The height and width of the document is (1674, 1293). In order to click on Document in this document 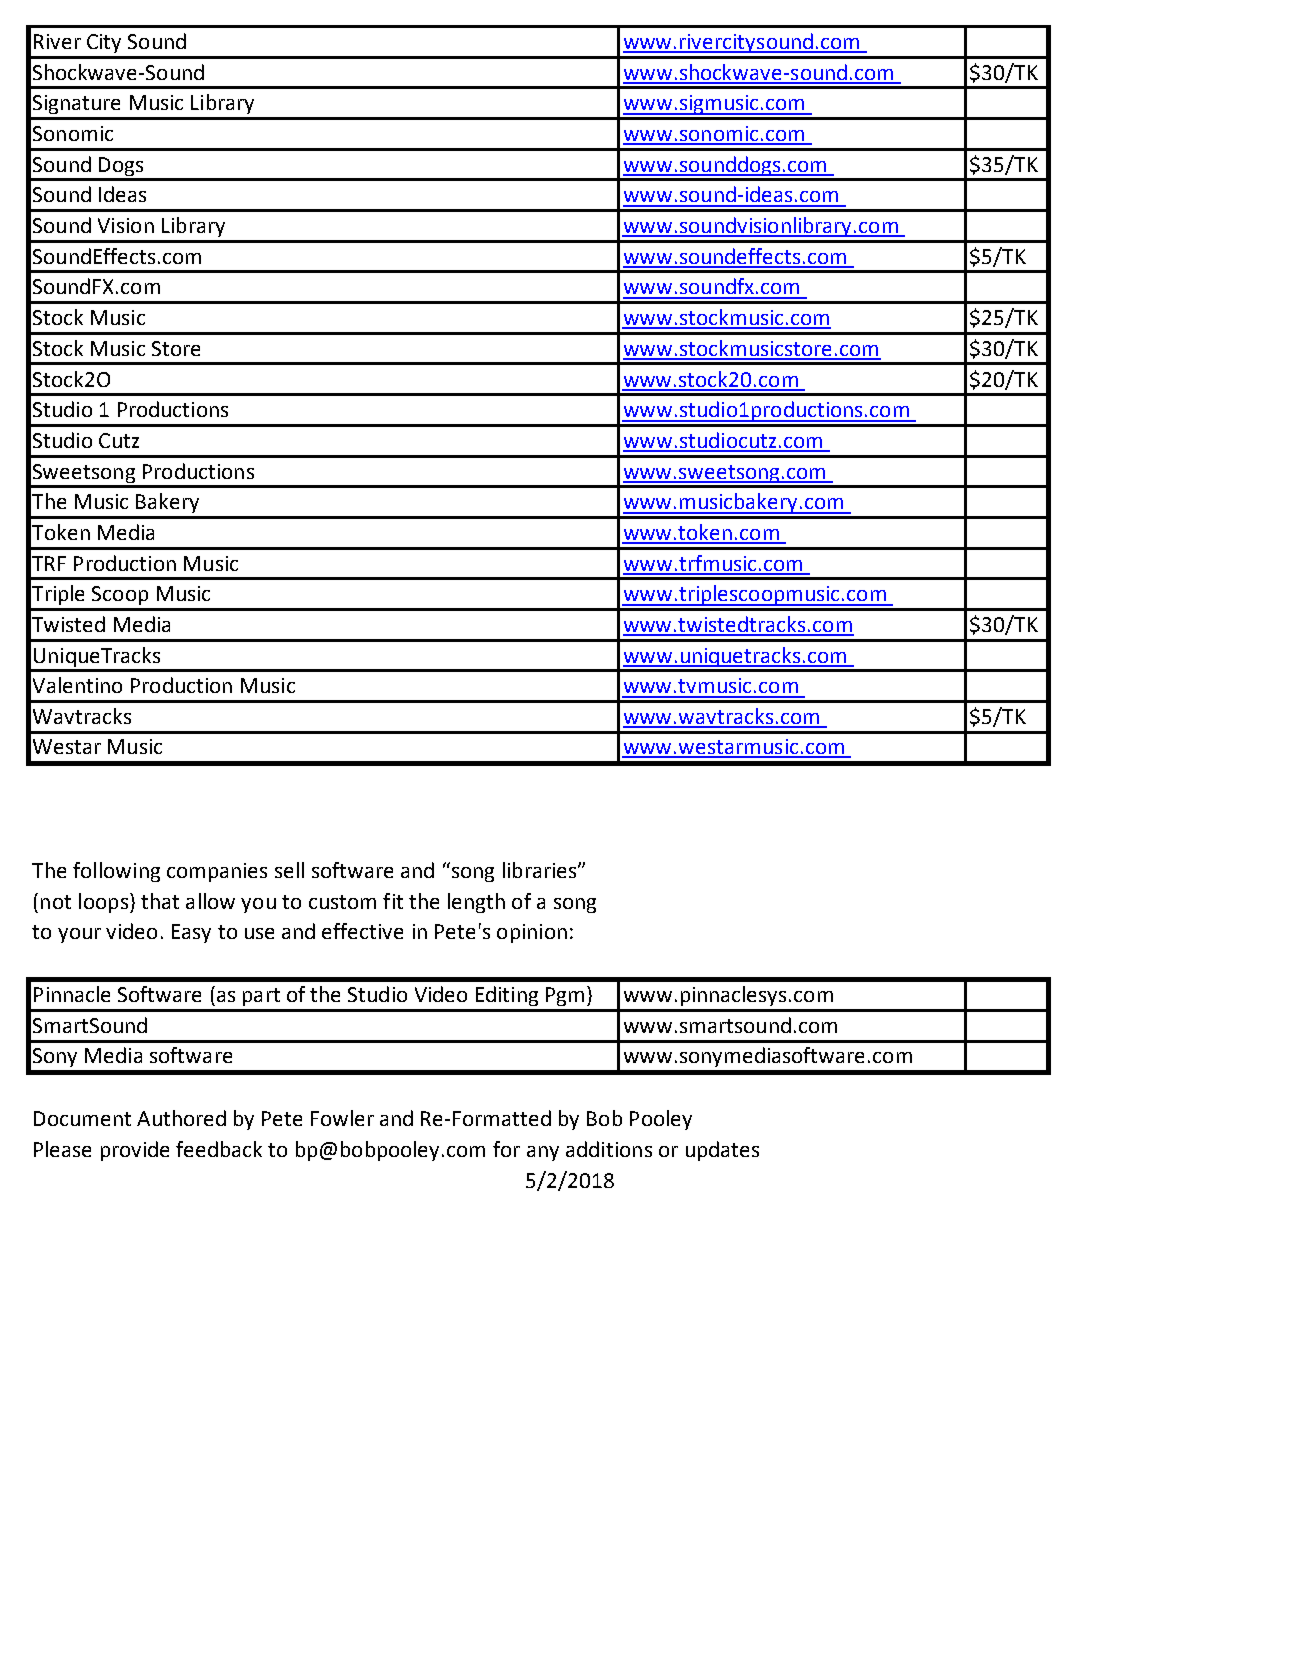, I will do `click(82, 1118)`.
